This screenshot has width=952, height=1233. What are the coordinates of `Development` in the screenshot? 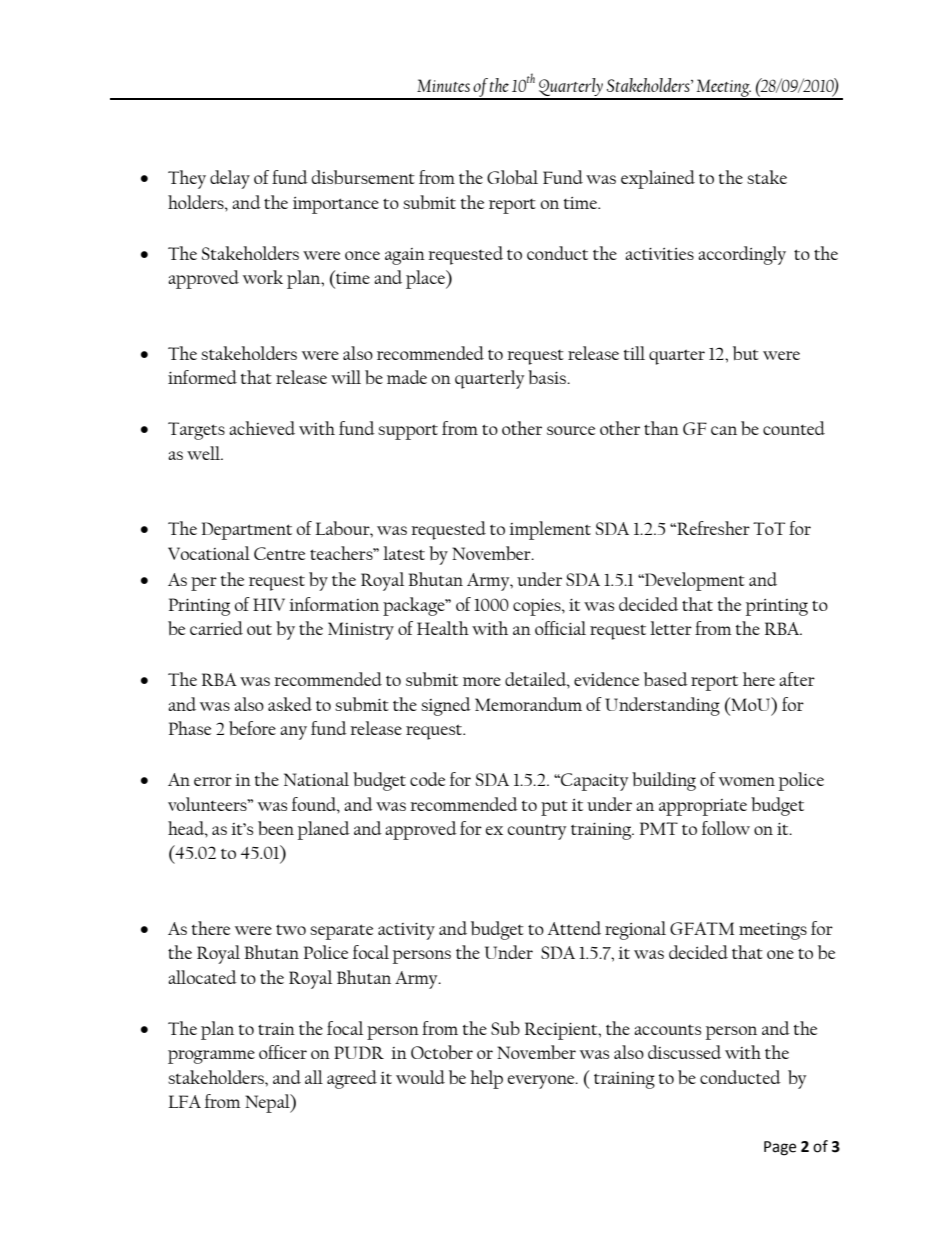 It's located at (694, 581).
